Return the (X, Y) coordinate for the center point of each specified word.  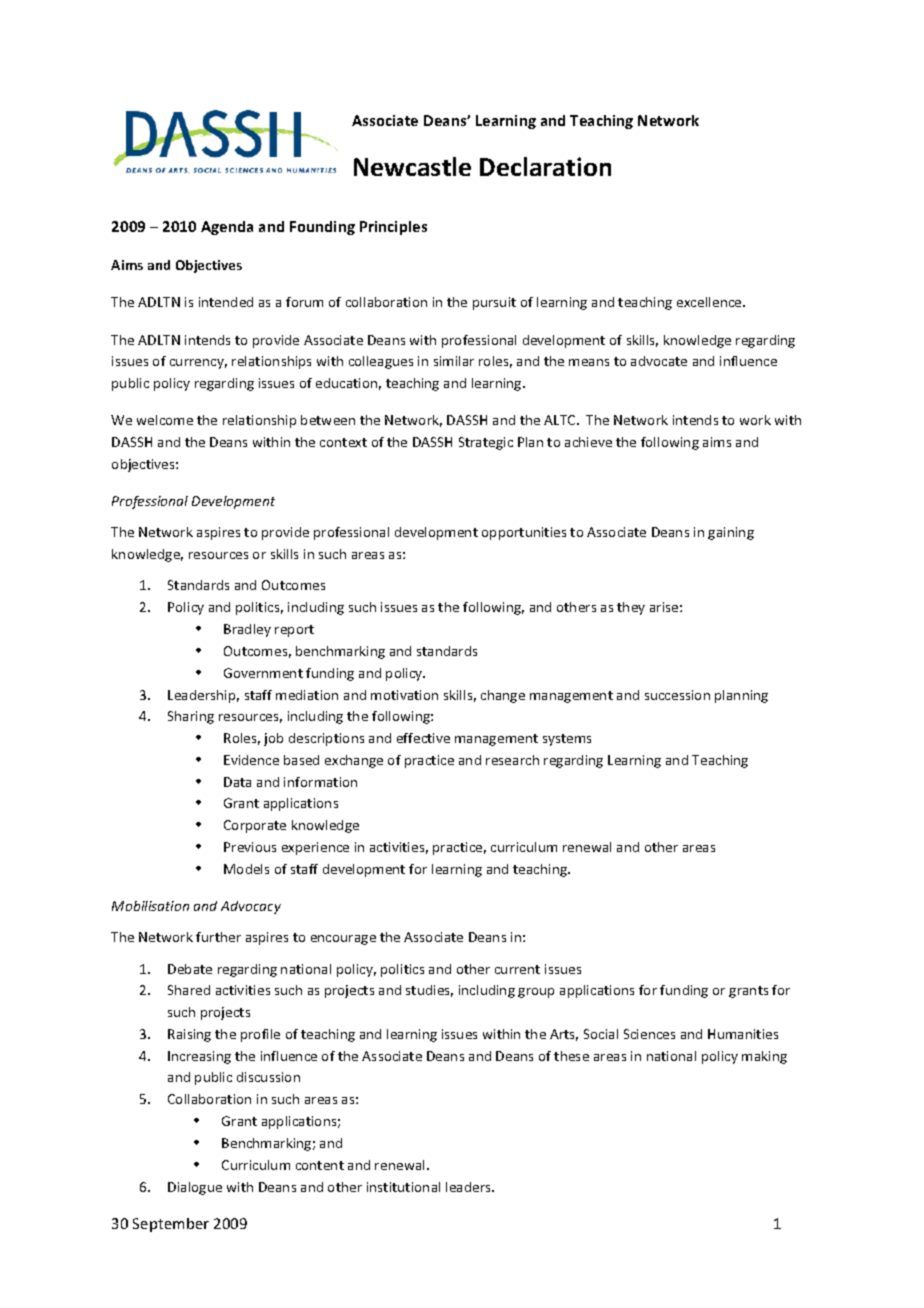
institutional (403, 1187)
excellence (710, 302)
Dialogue (195, 1188)
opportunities (524, 533)
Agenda (227, 228)
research (512, 760)
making (764, 1057)
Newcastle (412, 166)
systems (567, 740)
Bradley (247, 630)
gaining (731, 533)
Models (246, 869)
